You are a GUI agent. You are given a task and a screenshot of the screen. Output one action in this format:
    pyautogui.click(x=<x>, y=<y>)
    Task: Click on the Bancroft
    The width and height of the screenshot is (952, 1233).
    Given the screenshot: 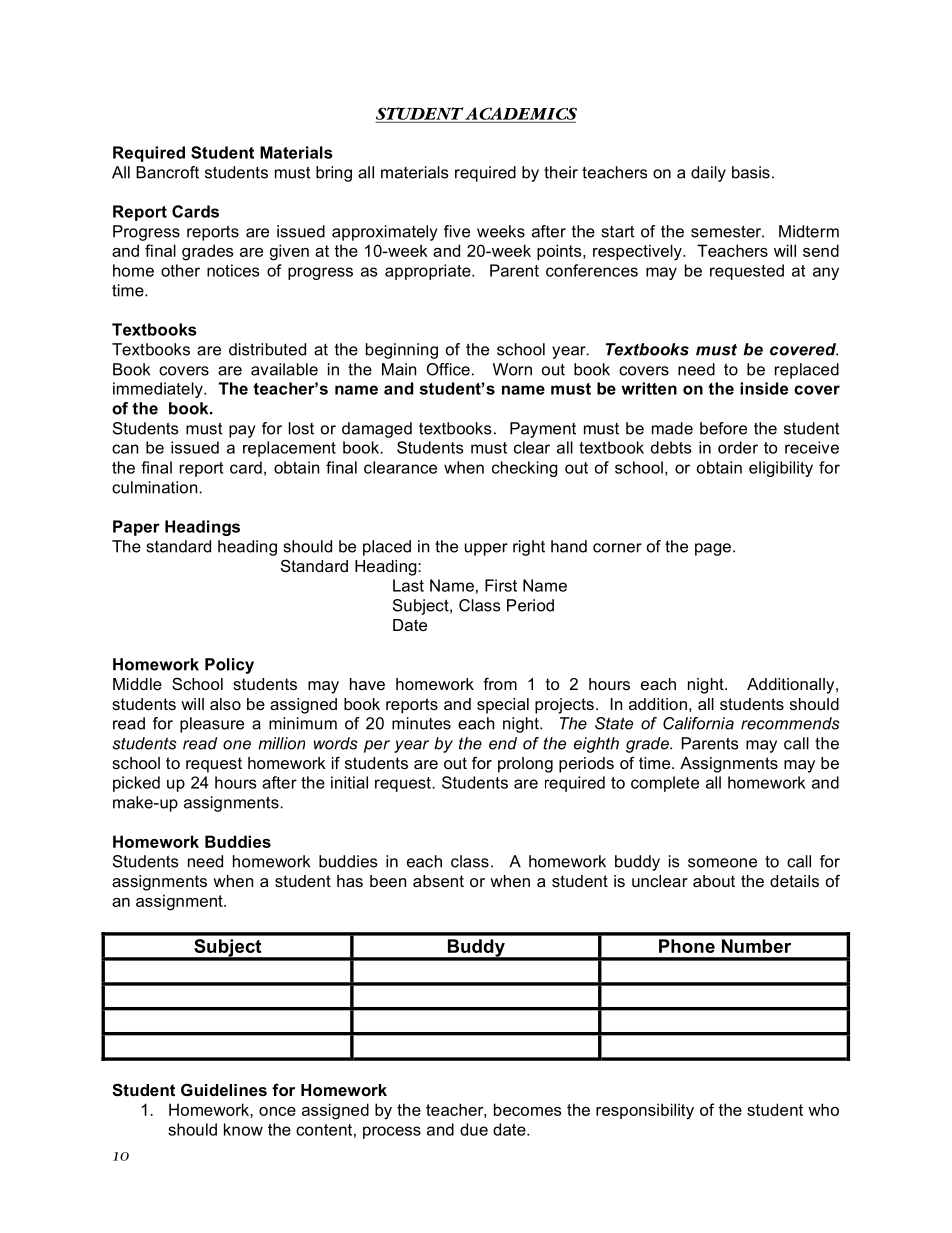 What is the action you would take?
    pyautogui.click(x=167, y=172)
